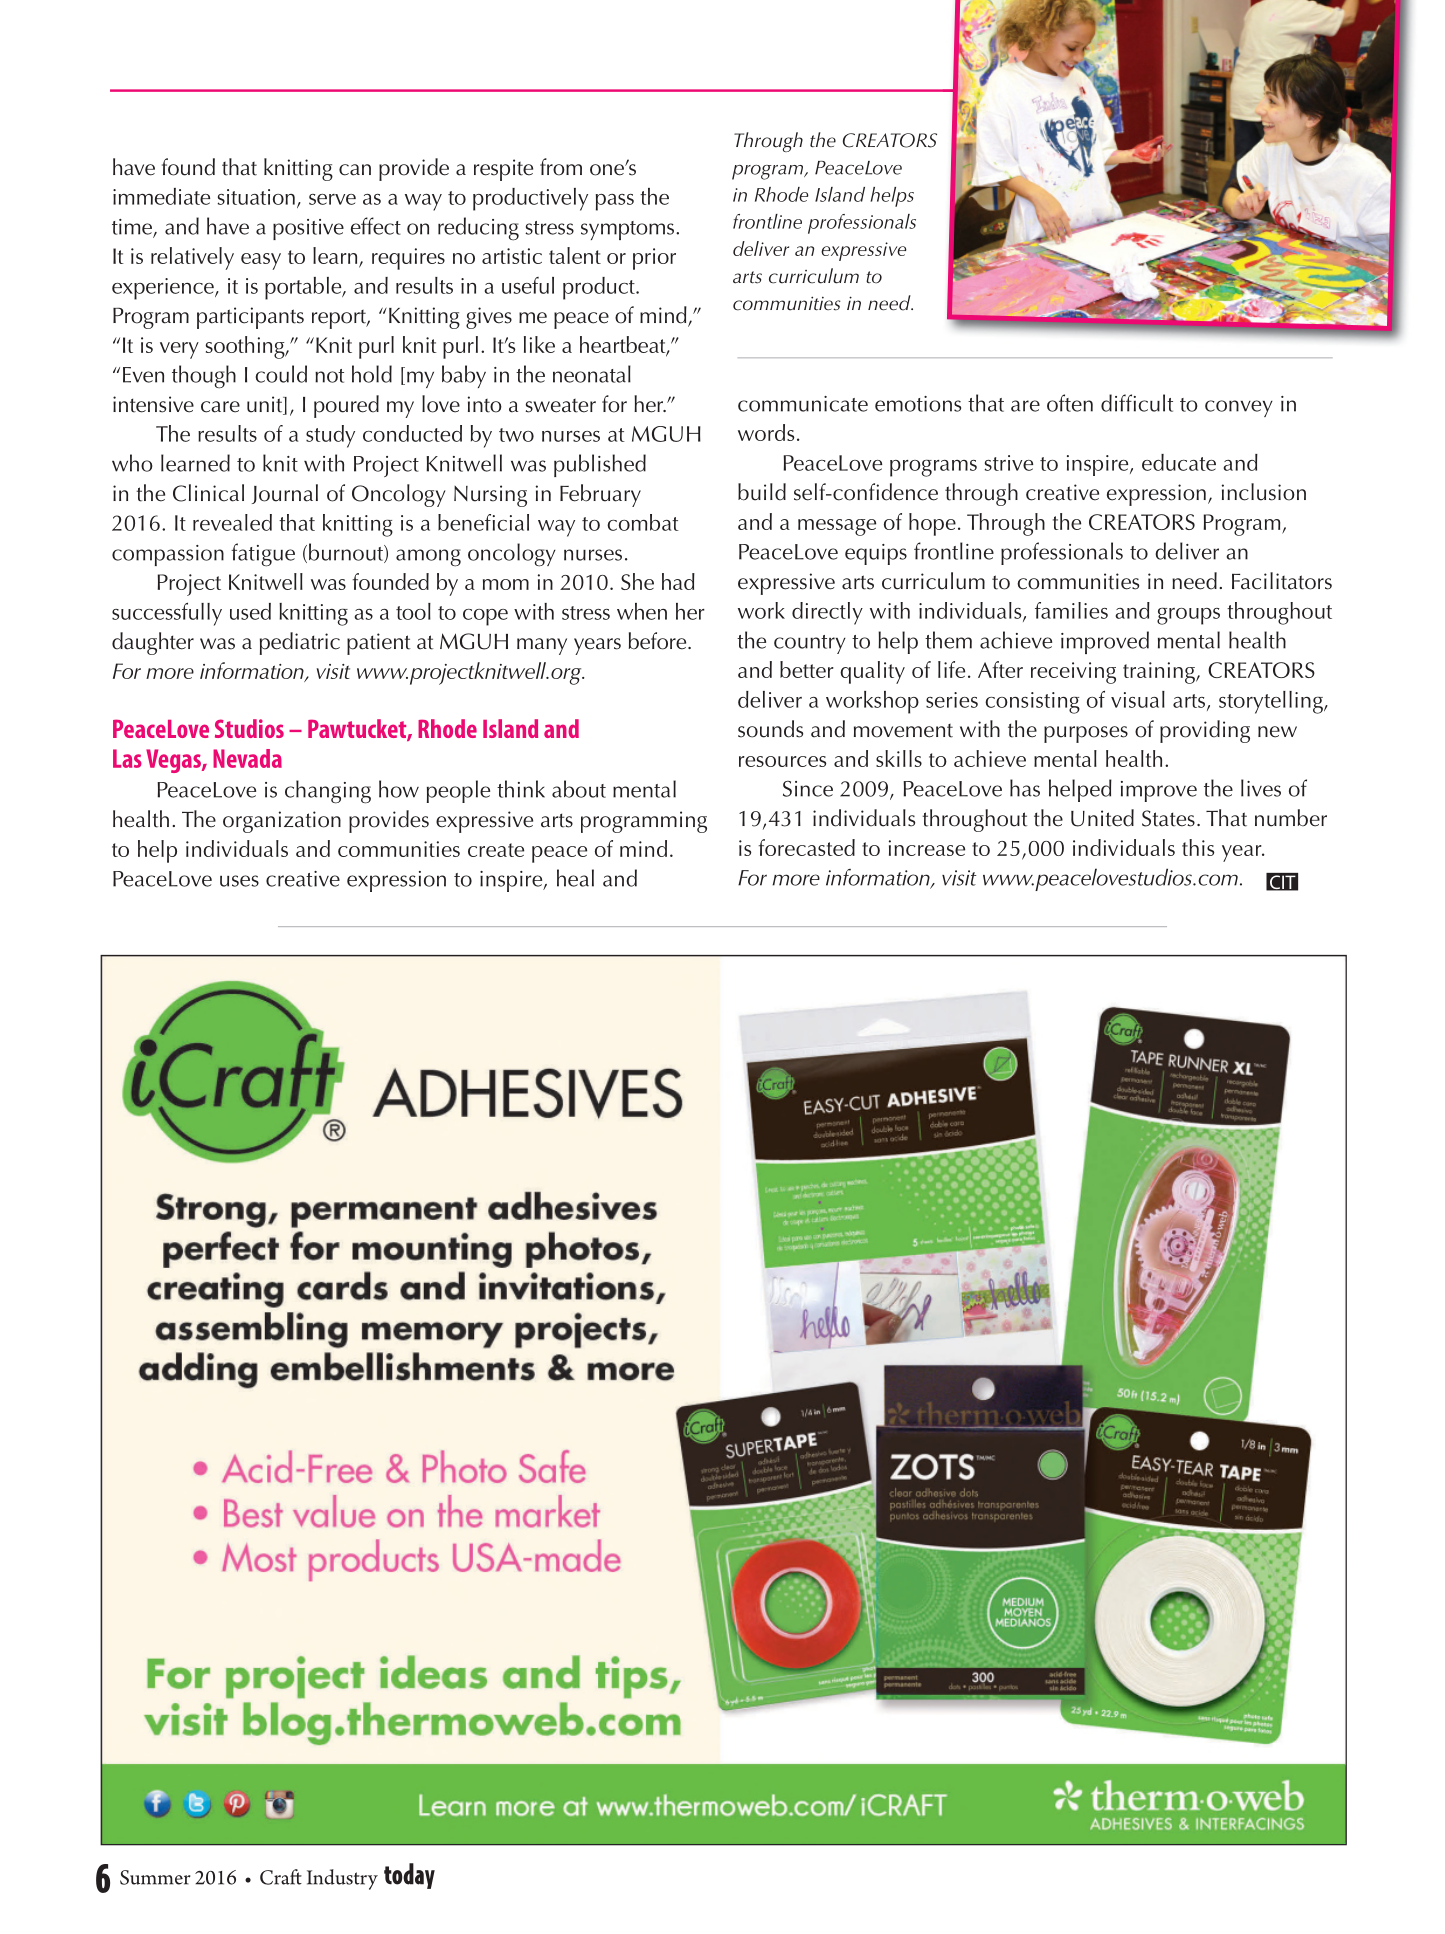  I want to click on this, so click(1198, 847).
